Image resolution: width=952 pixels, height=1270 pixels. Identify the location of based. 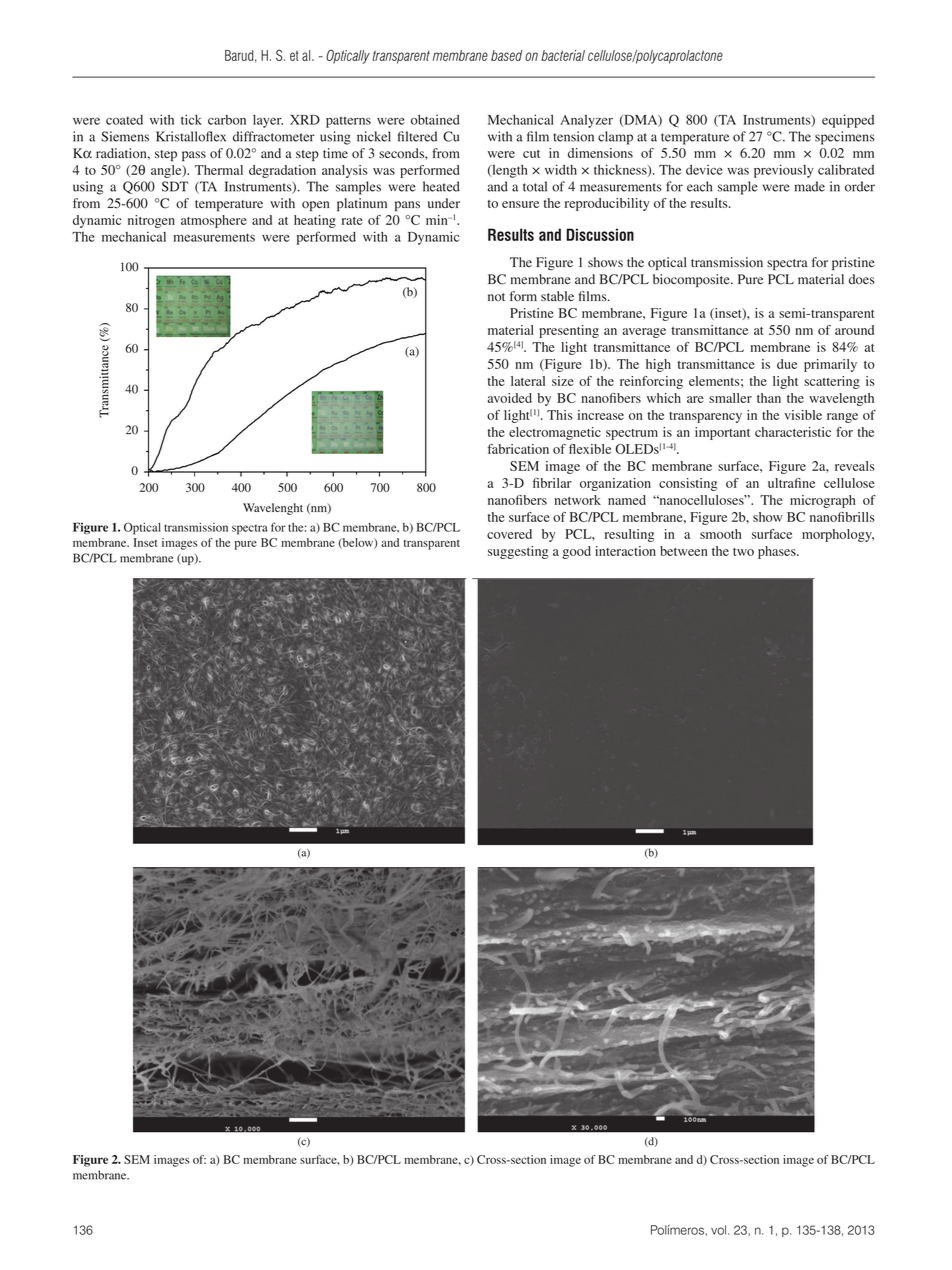
(507, 55).
